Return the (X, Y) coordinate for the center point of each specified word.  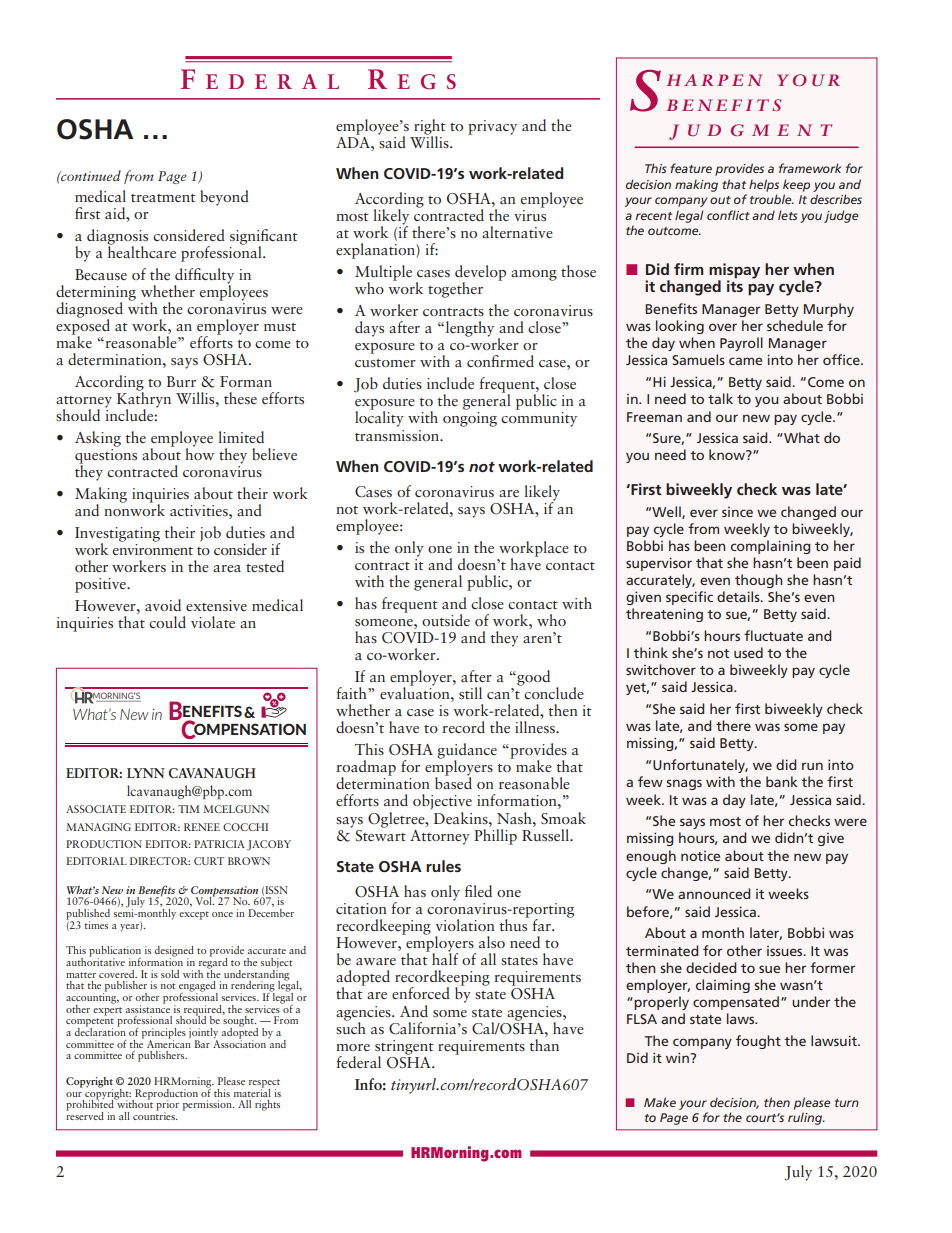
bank (781, 781)
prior (167, 1106)
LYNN (146, 773)
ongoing (470, 419)
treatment (163, 198)
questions (106, 457)
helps (764, 185)
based (453, 782)
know (728, 454)
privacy (492, 127)
